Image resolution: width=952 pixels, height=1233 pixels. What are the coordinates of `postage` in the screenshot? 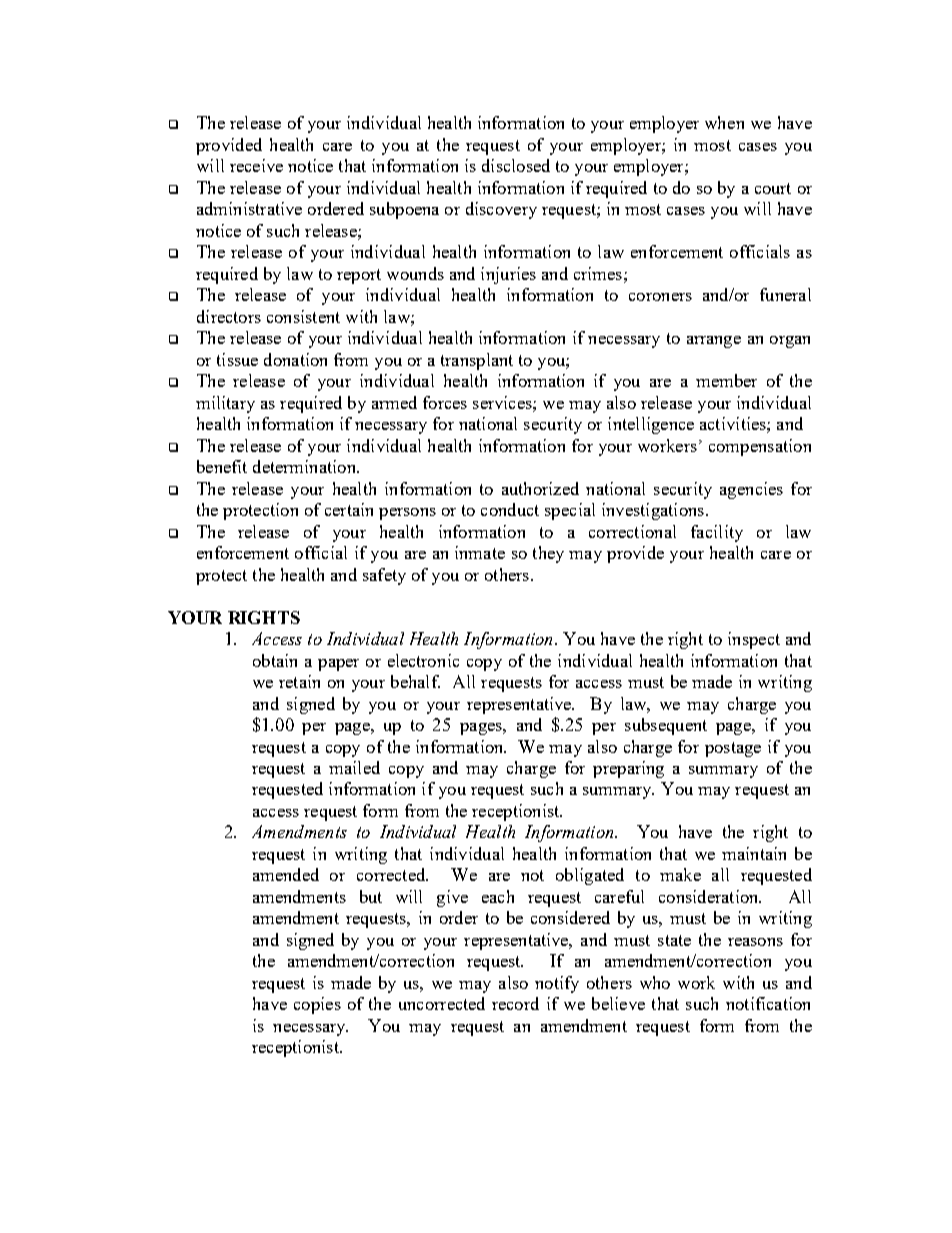 It's located at (733, 749).
